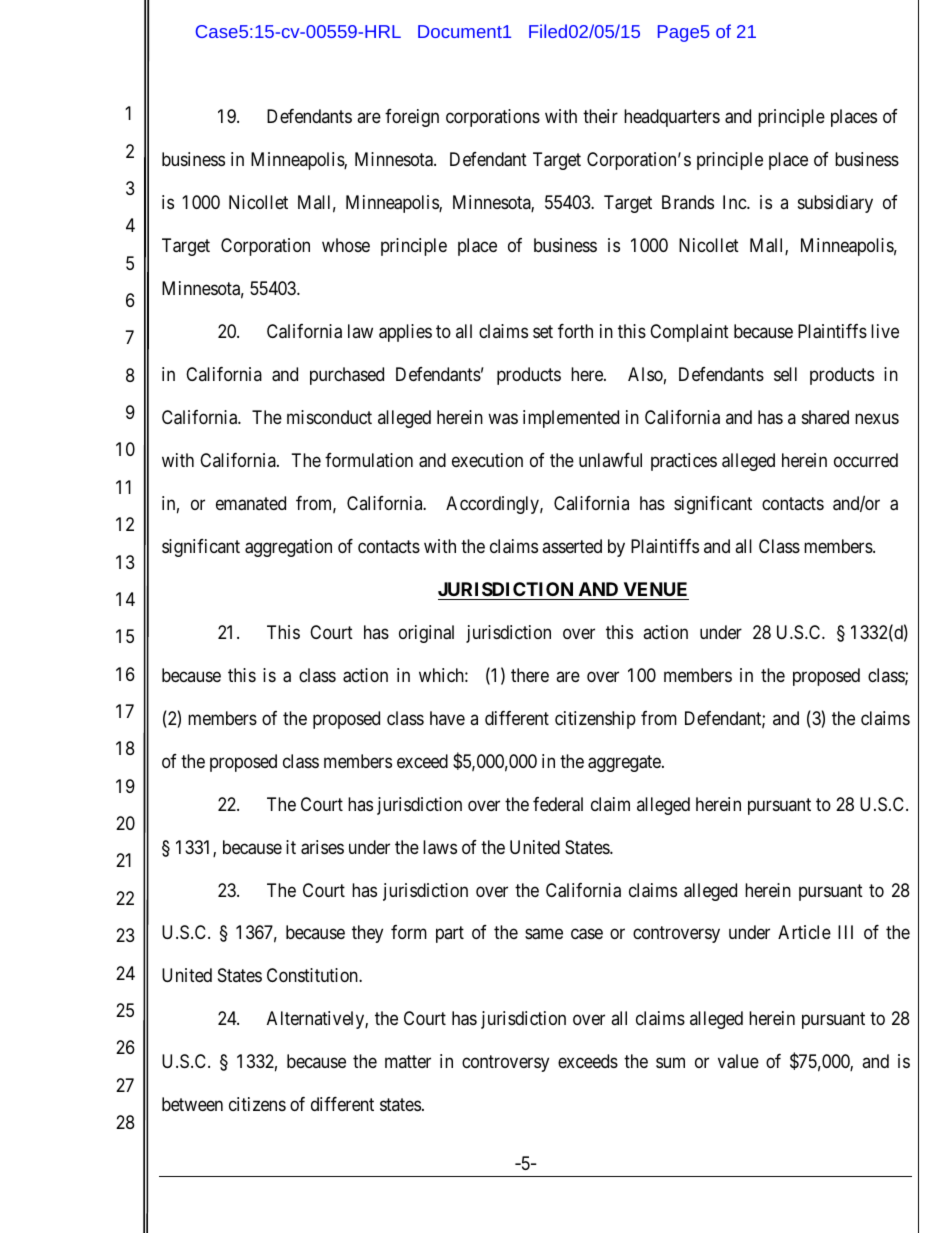 The height and width of the screenshot is (1233, 952). Describe the element at coordinates (412, 118) in the screenshot. I see `foreign` at that location.
